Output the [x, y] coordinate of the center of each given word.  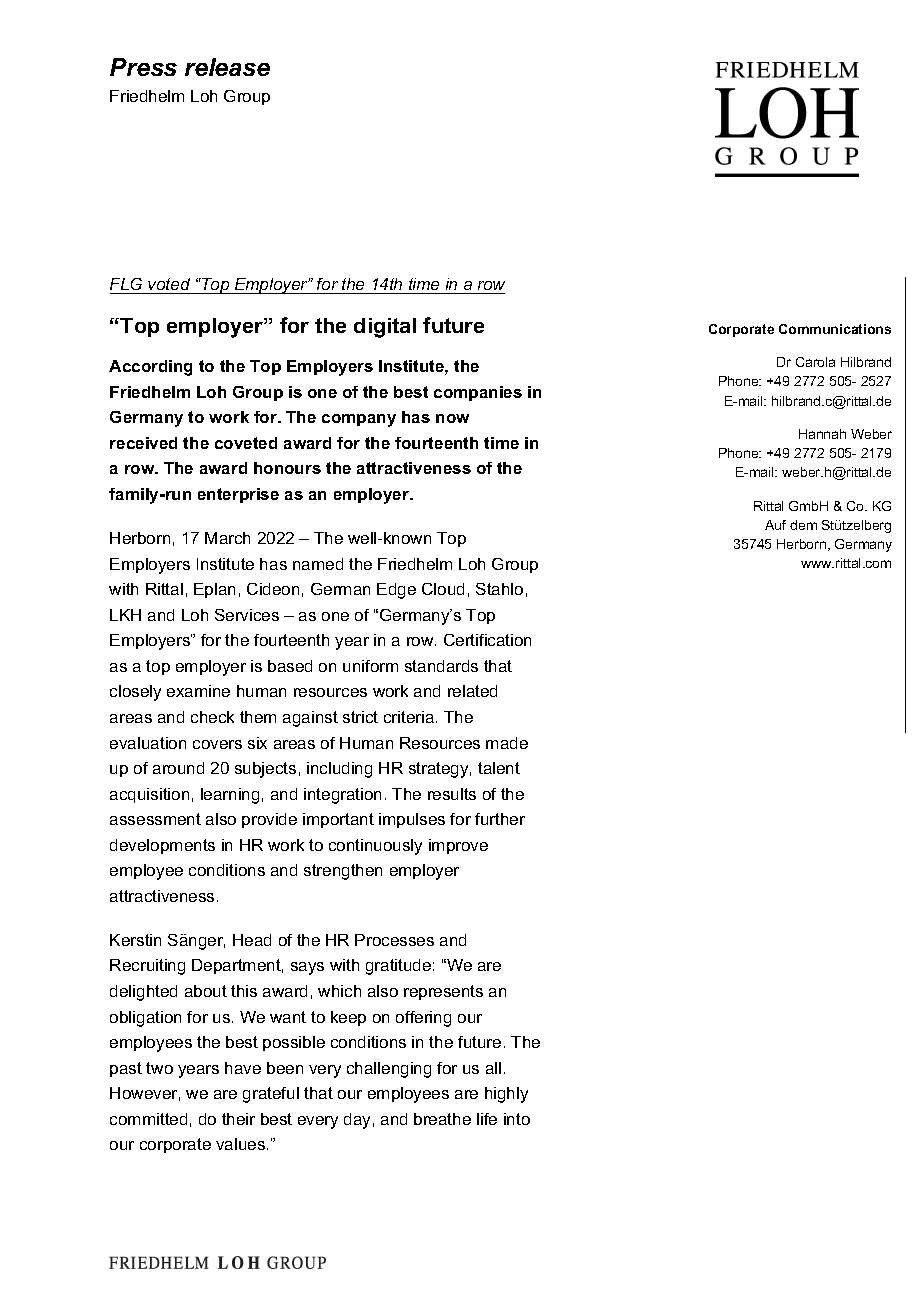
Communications [835, 329]
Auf [775, 525]
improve [458, 846]
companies [478, 393]
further [500, 819]
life [487, 1119]
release [227, 67]
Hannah [822, 434]
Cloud [443, 589]
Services [247, 615]
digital [385, 328]
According [150, 368]
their [238, 1119]
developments [162, 846]
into [517, 1119]
